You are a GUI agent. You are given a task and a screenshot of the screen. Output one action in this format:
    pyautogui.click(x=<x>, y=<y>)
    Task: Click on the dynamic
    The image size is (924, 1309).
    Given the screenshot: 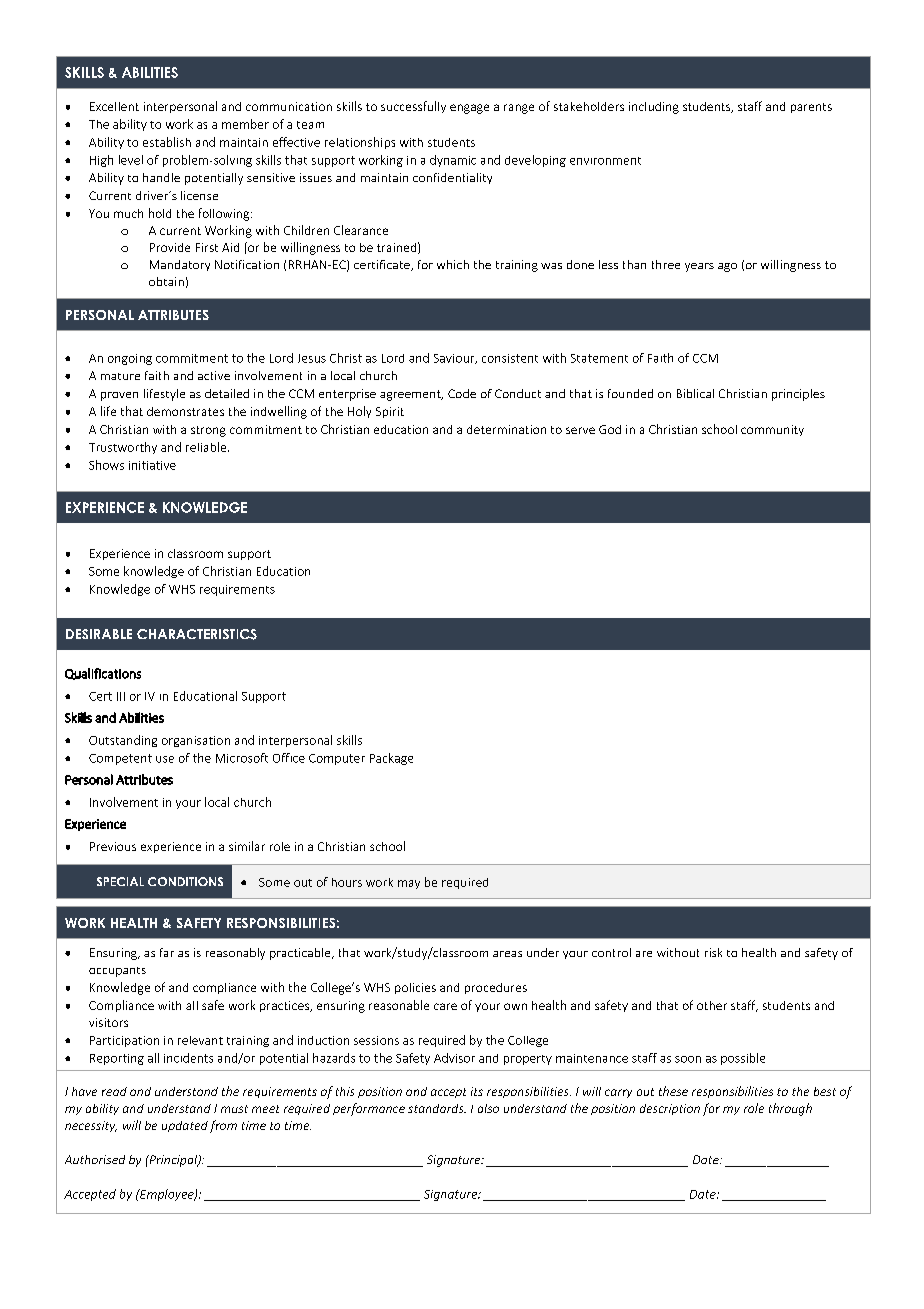 What is the action you would take?
    pyautogui.click(x=453, y=161)
